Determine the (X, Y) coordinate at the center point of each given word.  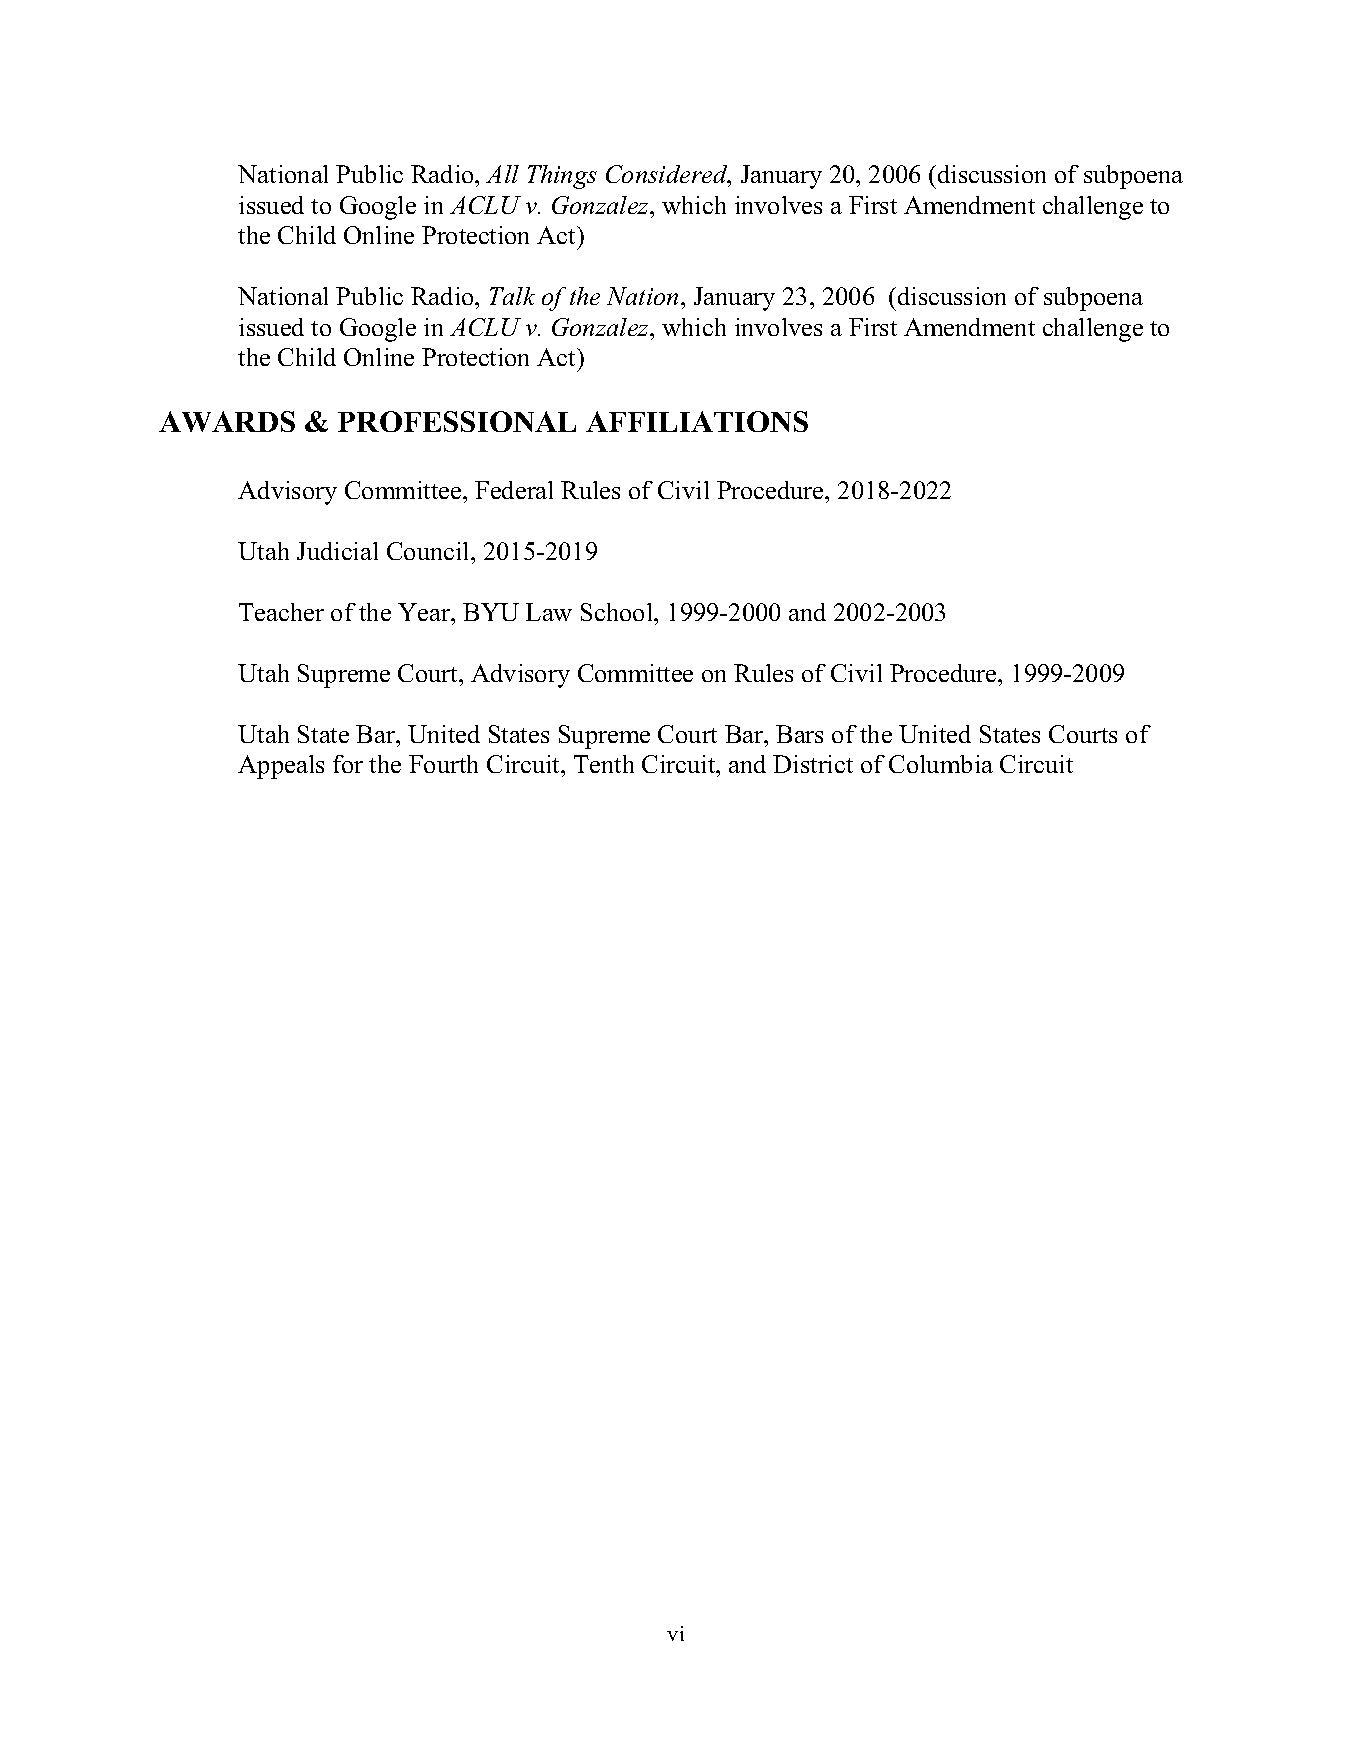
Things (562, 177)
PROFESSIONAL (457, 421)
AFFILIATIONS (697, 421)
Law (549, 612)
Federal (514, 490)
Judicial (337, 551)
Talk (512, 296)
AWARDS (227, 421)
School (618, 612)
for (348, 764)
